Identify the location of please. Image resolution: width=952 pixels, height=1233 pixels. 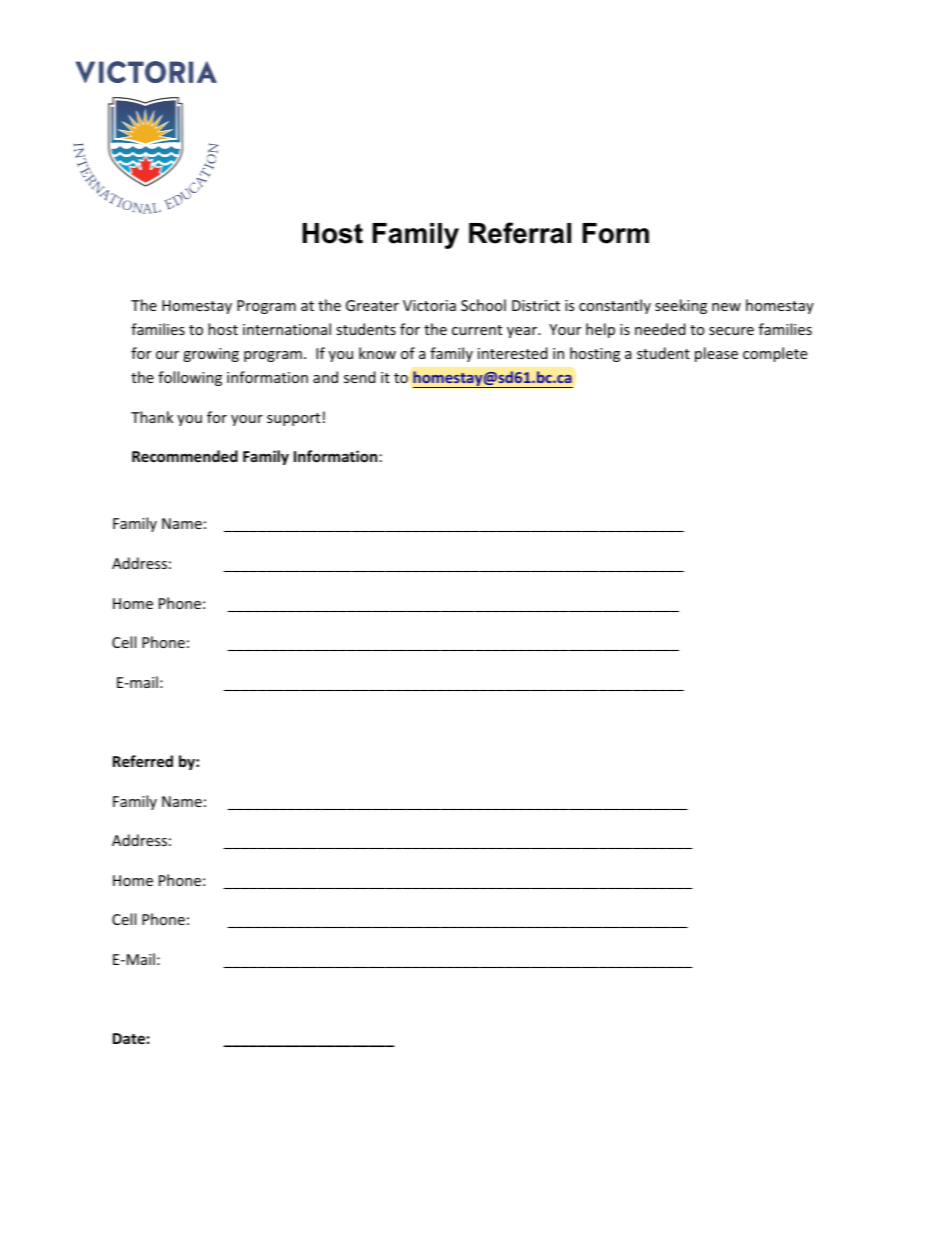
(716, 354).
